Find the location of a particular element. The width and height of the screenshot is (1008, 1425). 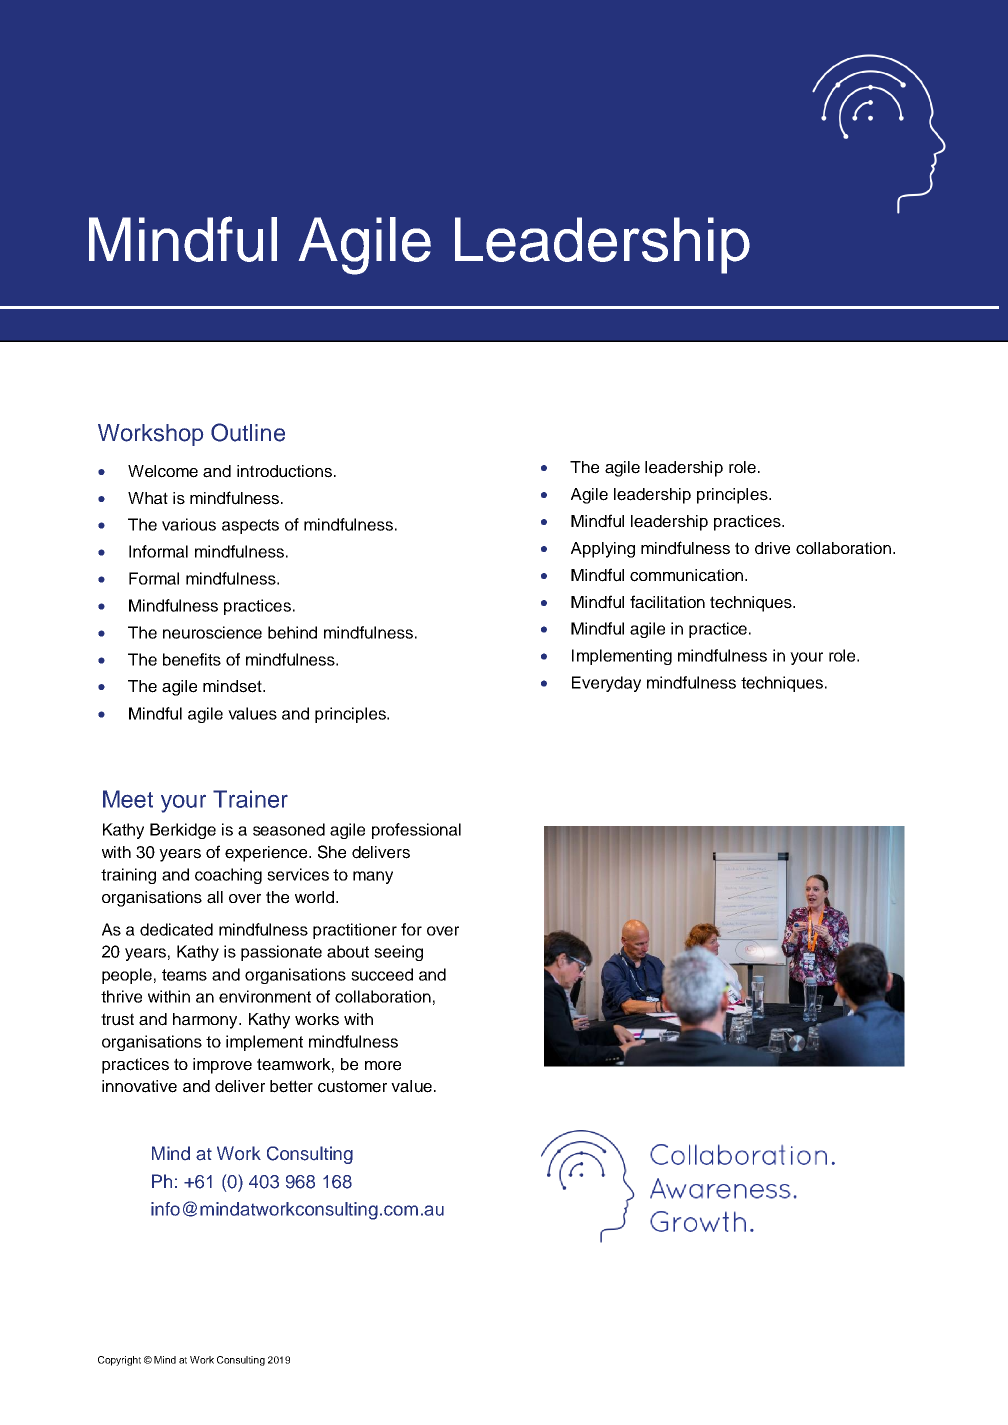

Everyday is located at coordinates (606, 684).
